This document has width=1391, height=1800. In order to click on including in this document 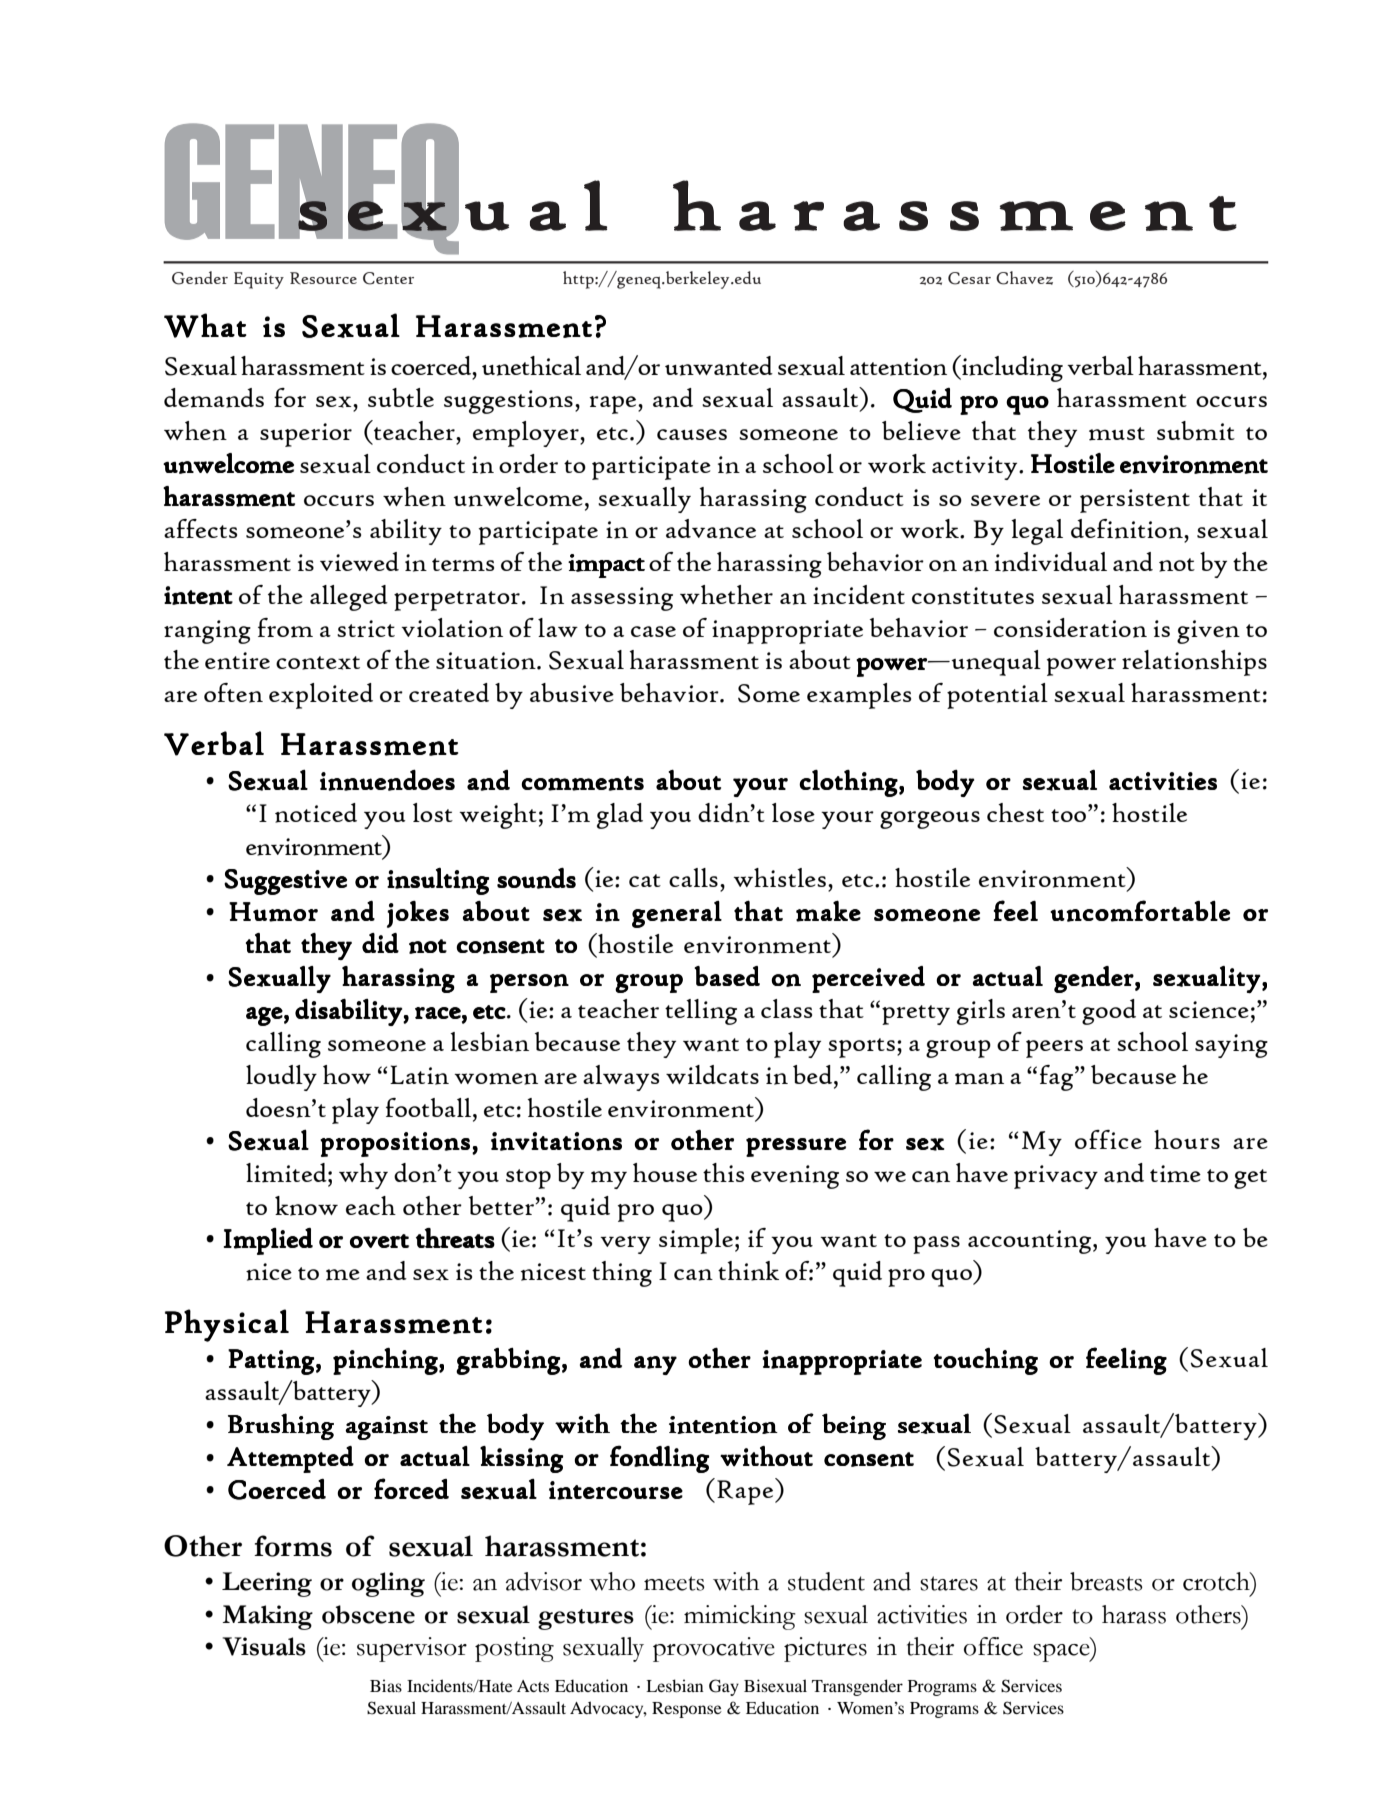, I will do `click(1011, 368)`.
